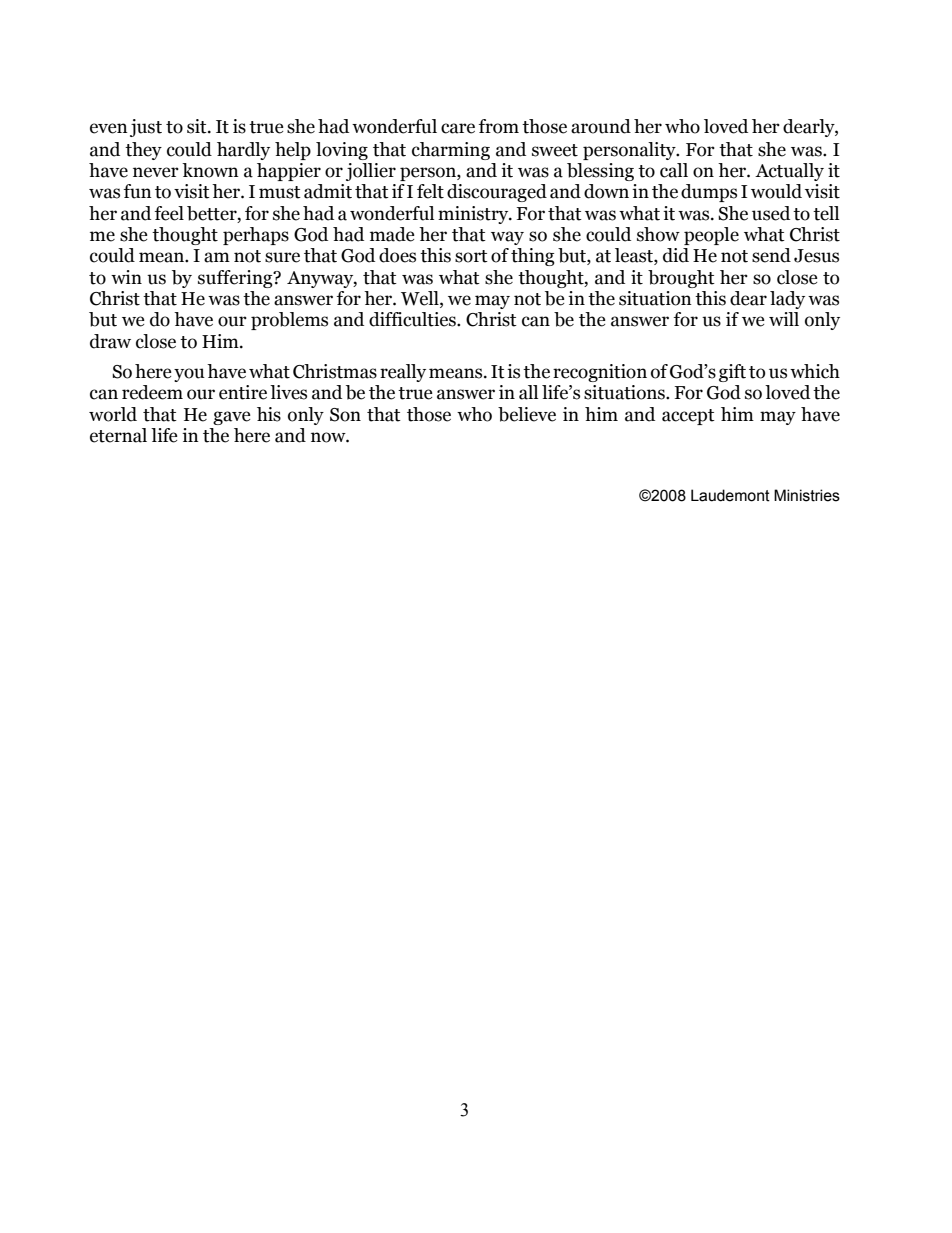 The image size is (952, 1233). What do you see at coordinates (458, 128) in the document?
I see `care` at bounding box center [458, 128].
